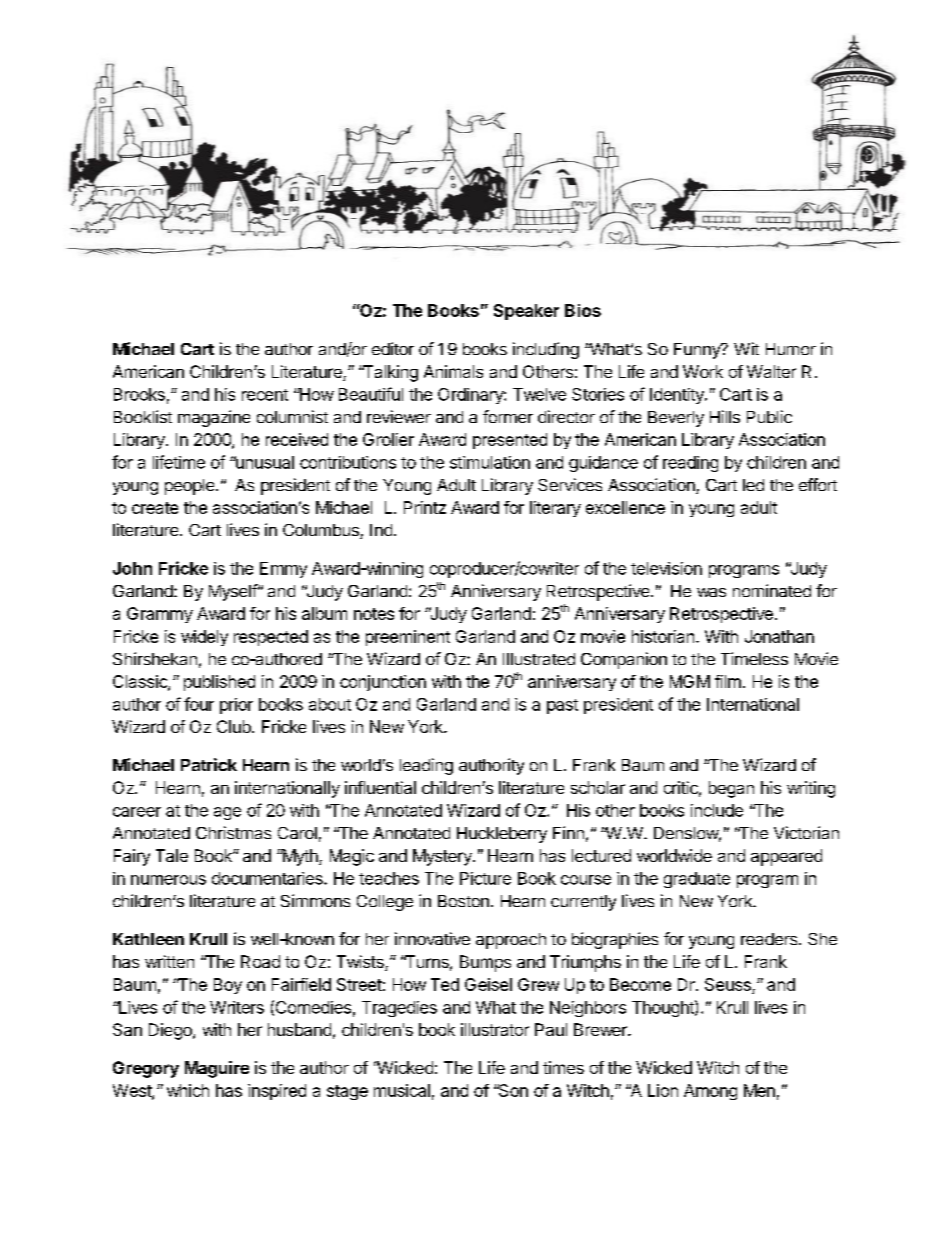 The image size is (952, 1233). I want to click on Funny, so click(698, 351).
